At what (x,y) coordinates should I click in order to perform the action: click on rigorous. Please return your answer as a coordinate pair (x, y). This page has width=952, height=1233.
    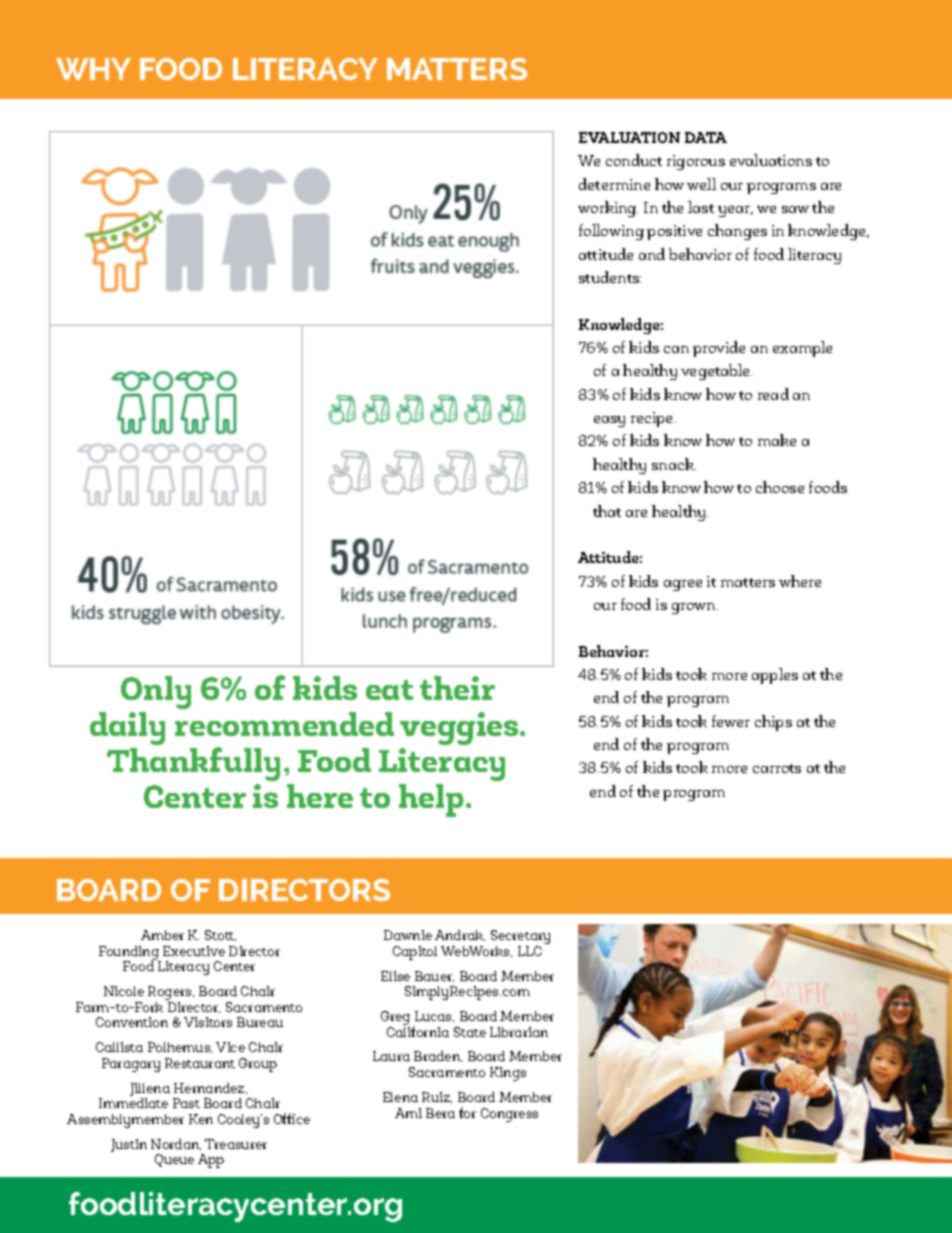
    Looking at the image, I should click on (696, 162).
